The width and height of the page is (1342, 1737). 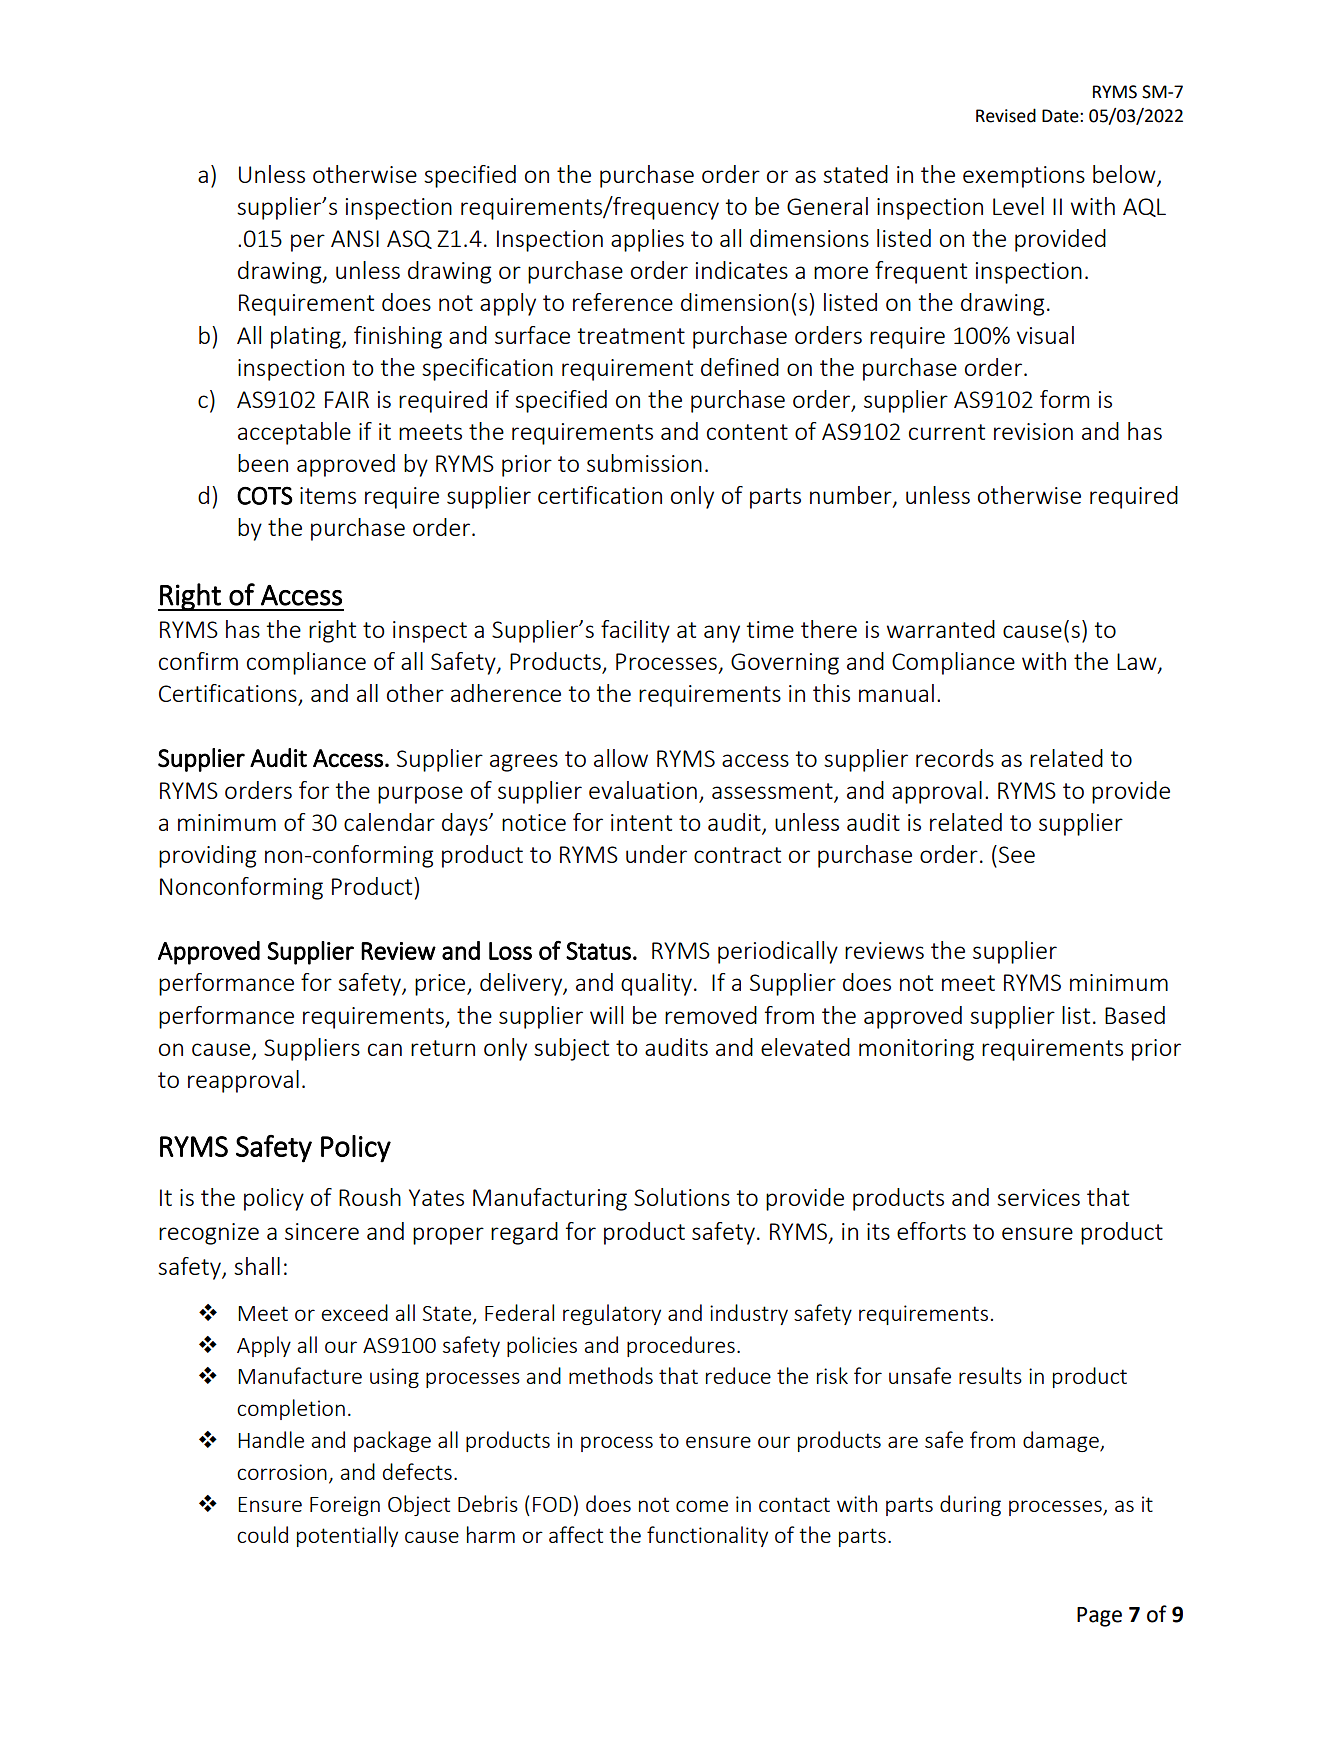 What do you see at coordinates (647, 240) in the page?
I see `applies` at bounding box center [647, 240].
